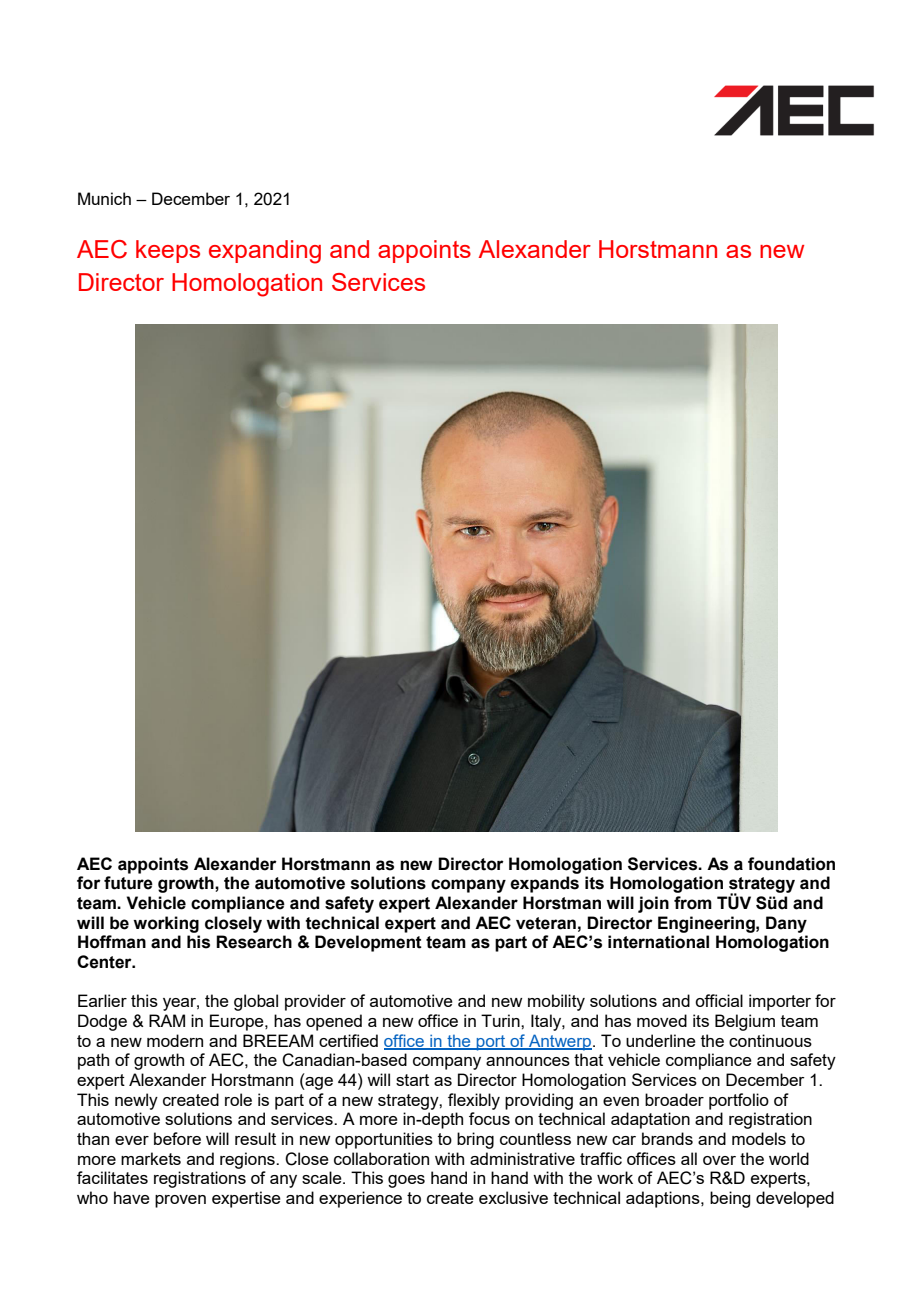 The width and height of the page is (924, 1308). What do you see at coordinates (265, 252) in the page?
I see `expanding` at bounding box center [265, 252].
